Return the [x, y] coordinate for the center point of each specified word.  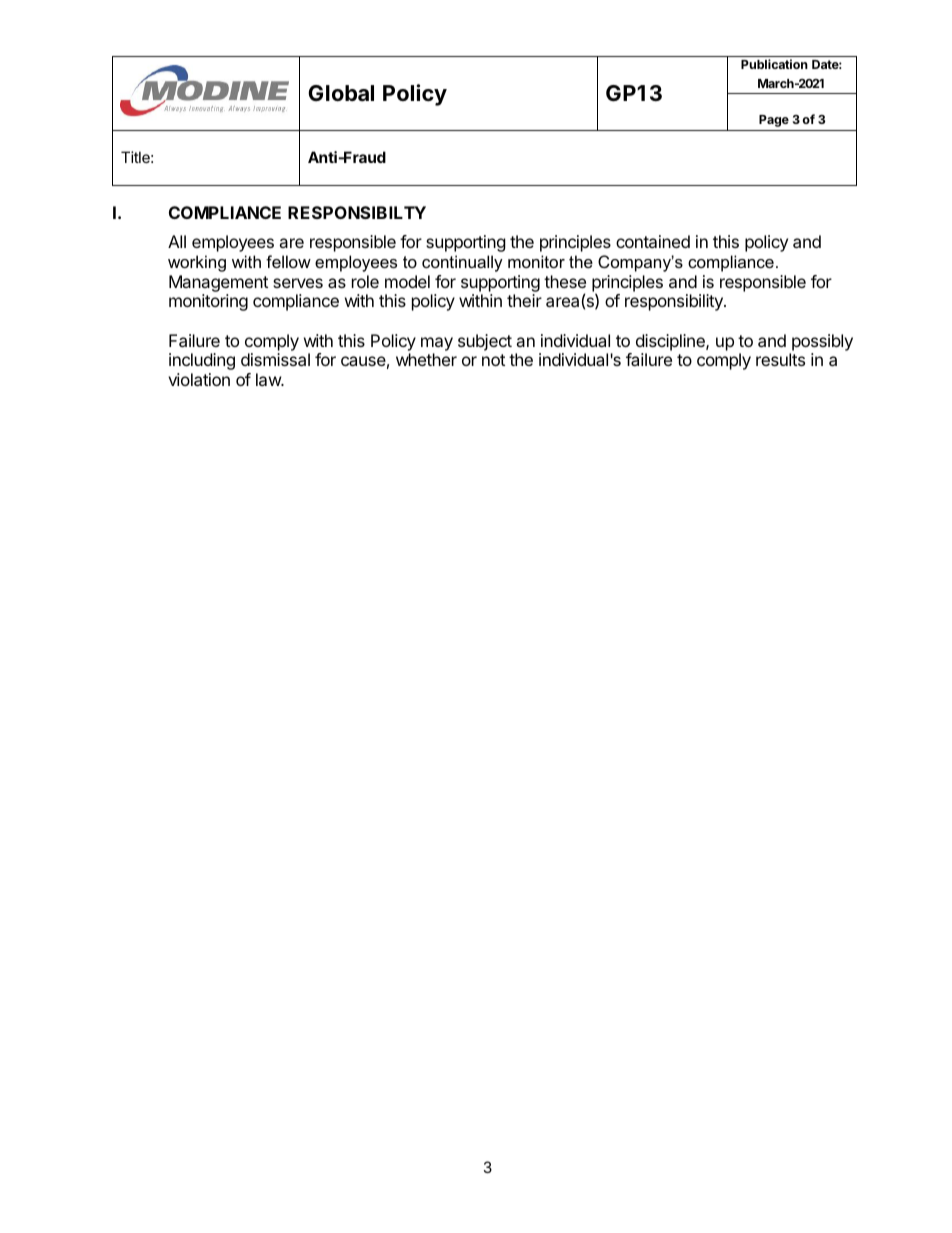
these [565, 281]
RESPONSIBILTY [357, 212]
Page [774, 121]
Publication [774, 64]
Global [341, 93]
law [269, 379]
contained [653, 241]
